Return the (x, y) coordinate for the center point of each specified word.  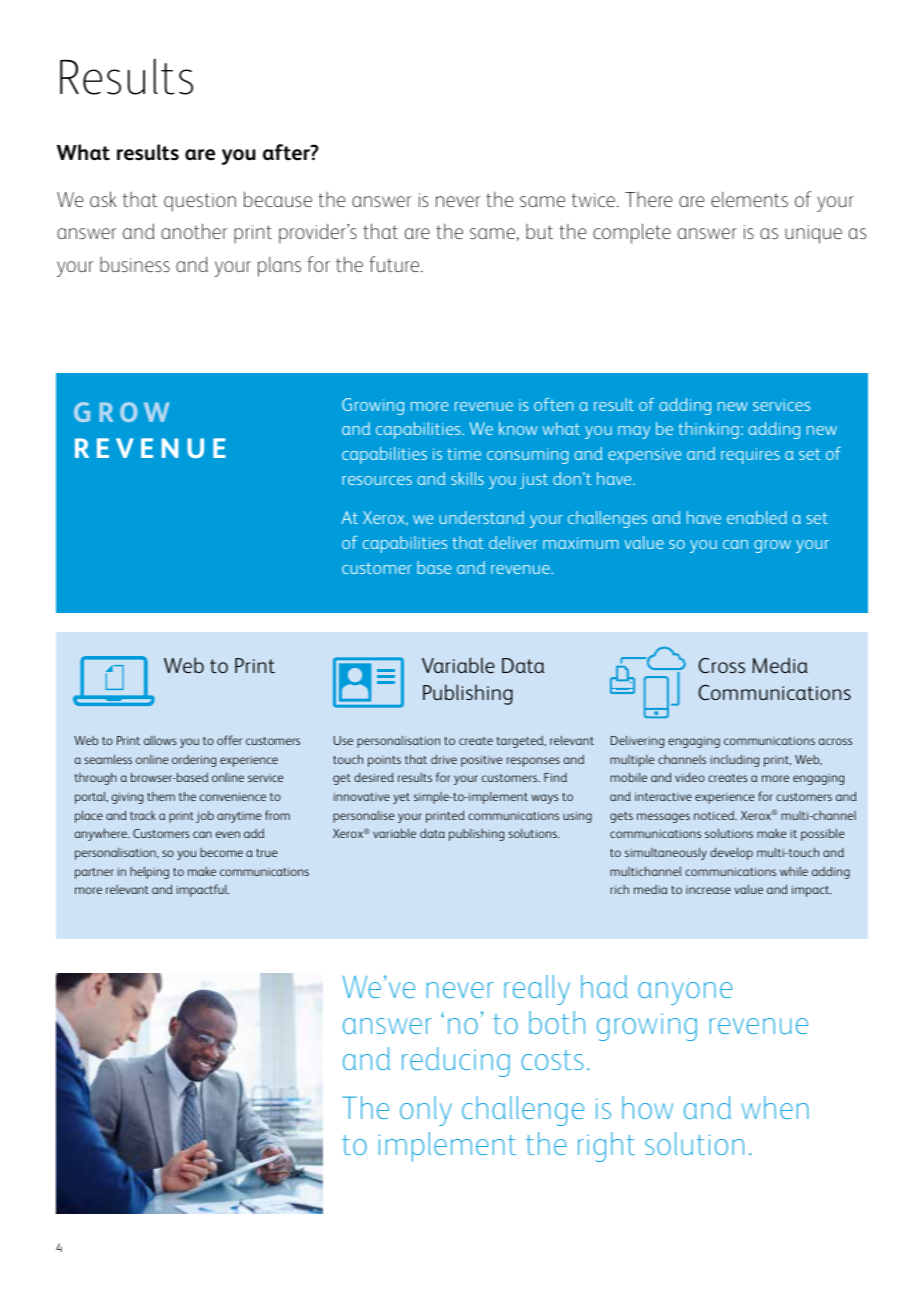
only (426, 1111)
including (735, 760)
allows (160, 740)
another (194, 231)
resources (377, 480)
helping (149, 872)
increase (708, 890)
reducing (456, 1062)
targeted (521, 742)
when (775, 1107)
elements (749, 199)
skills (467, 478)
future (394, 264)
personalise (363, 816)
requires (750, 456)
